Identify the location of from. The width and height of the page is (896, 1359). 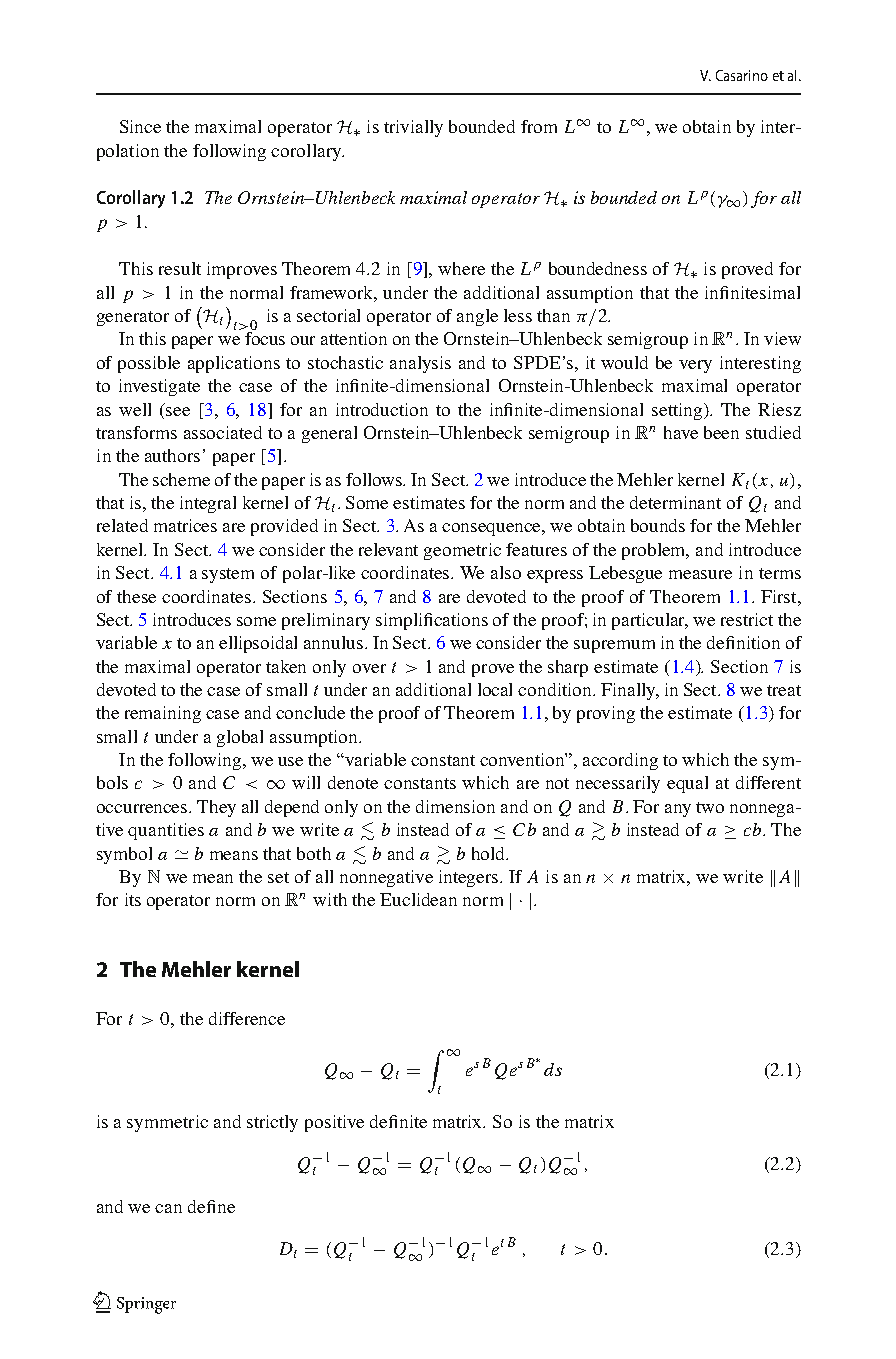
(539, 126).
